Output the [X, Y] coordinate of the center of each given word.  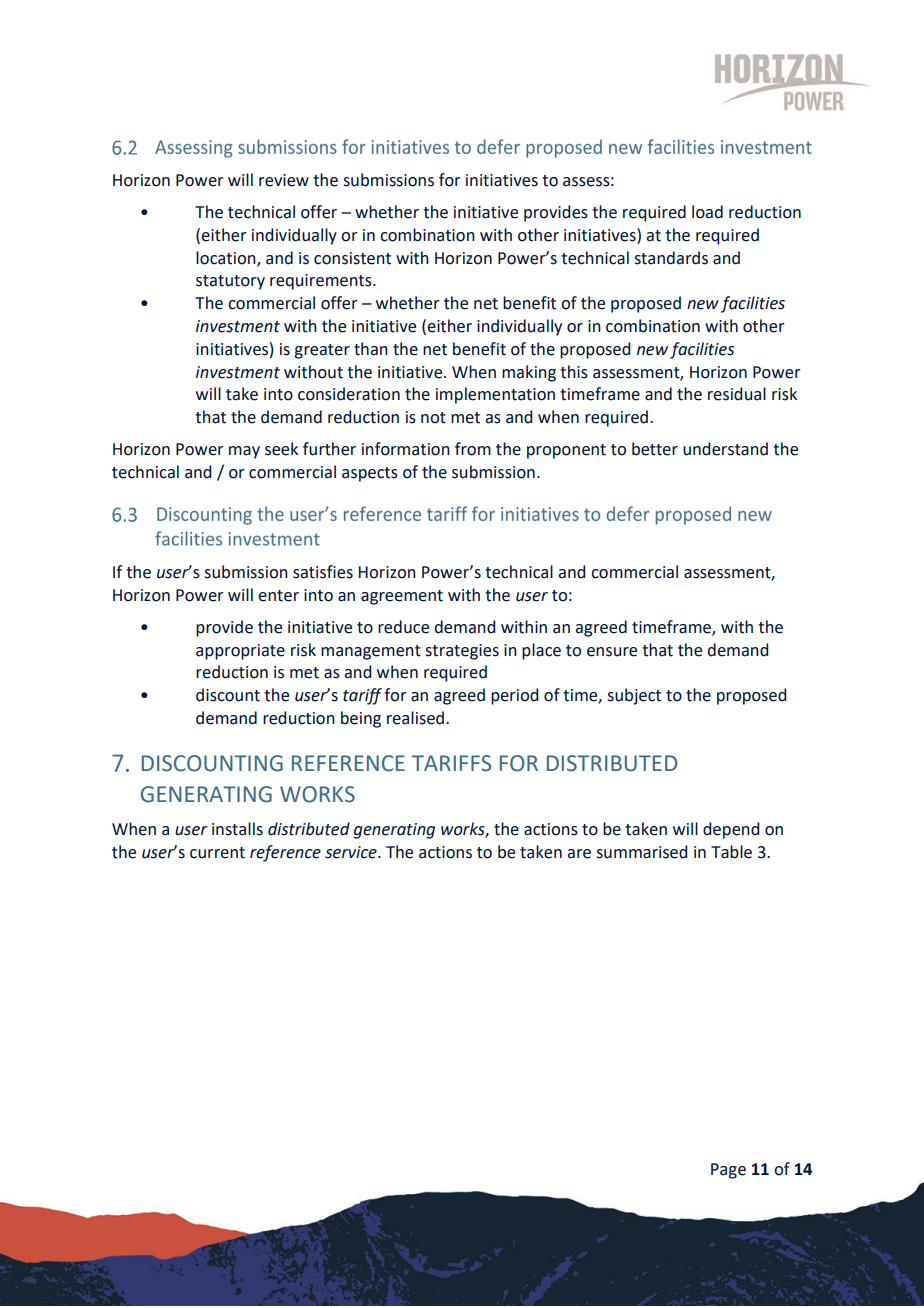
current [217, 853]
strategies [462, 652]
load [707, 212]
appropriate [240, 652]
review [284, 180]
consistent [352, 258]
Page [728, 1171]
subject [634, 696]
